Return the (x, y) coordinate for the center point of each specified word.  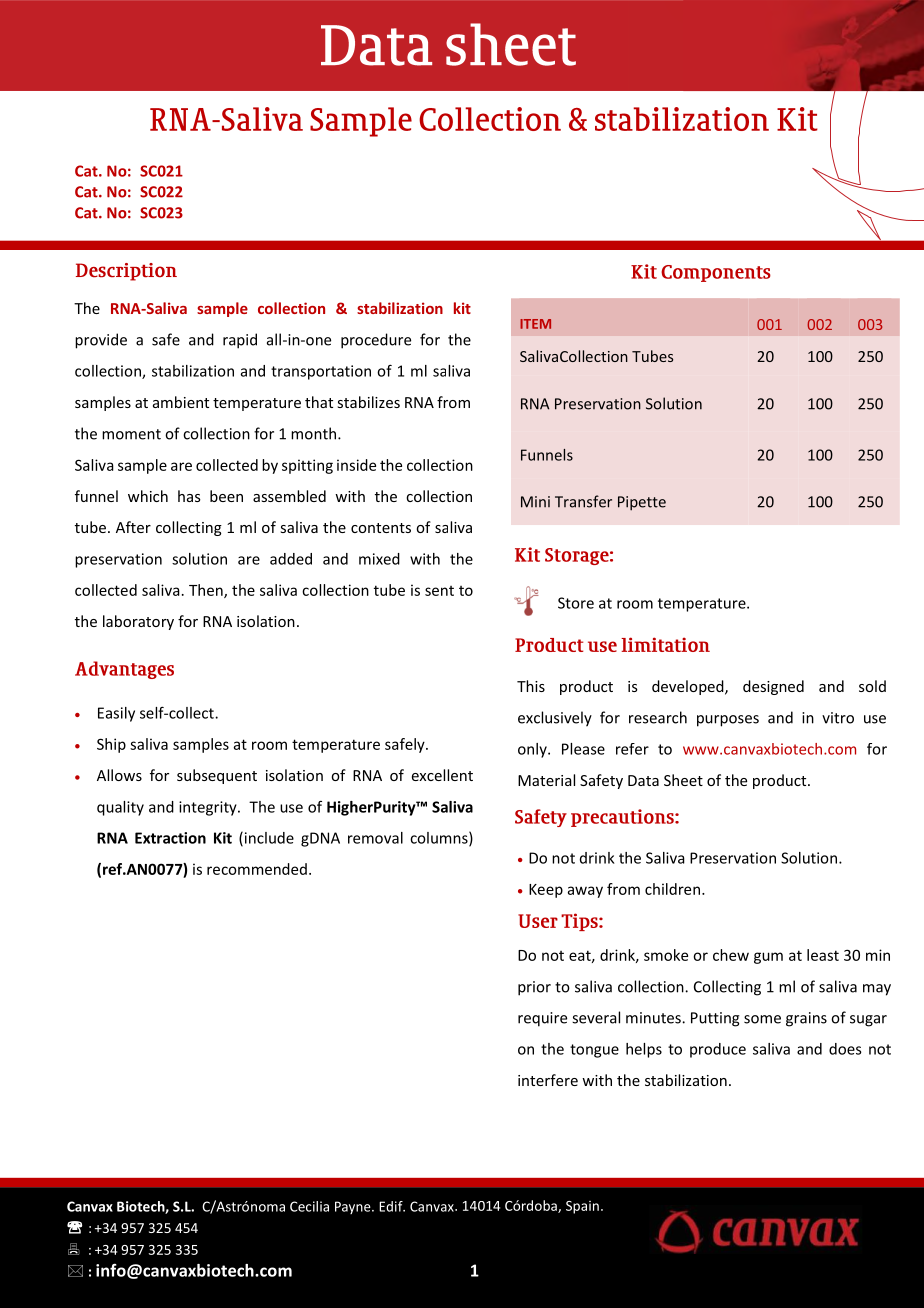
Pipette (642, 503)
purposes (728, 721)
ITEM (535, 324)
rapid (240, 341)
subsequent (217, 776)
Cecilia (309, 1206)
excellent (442, 775)
